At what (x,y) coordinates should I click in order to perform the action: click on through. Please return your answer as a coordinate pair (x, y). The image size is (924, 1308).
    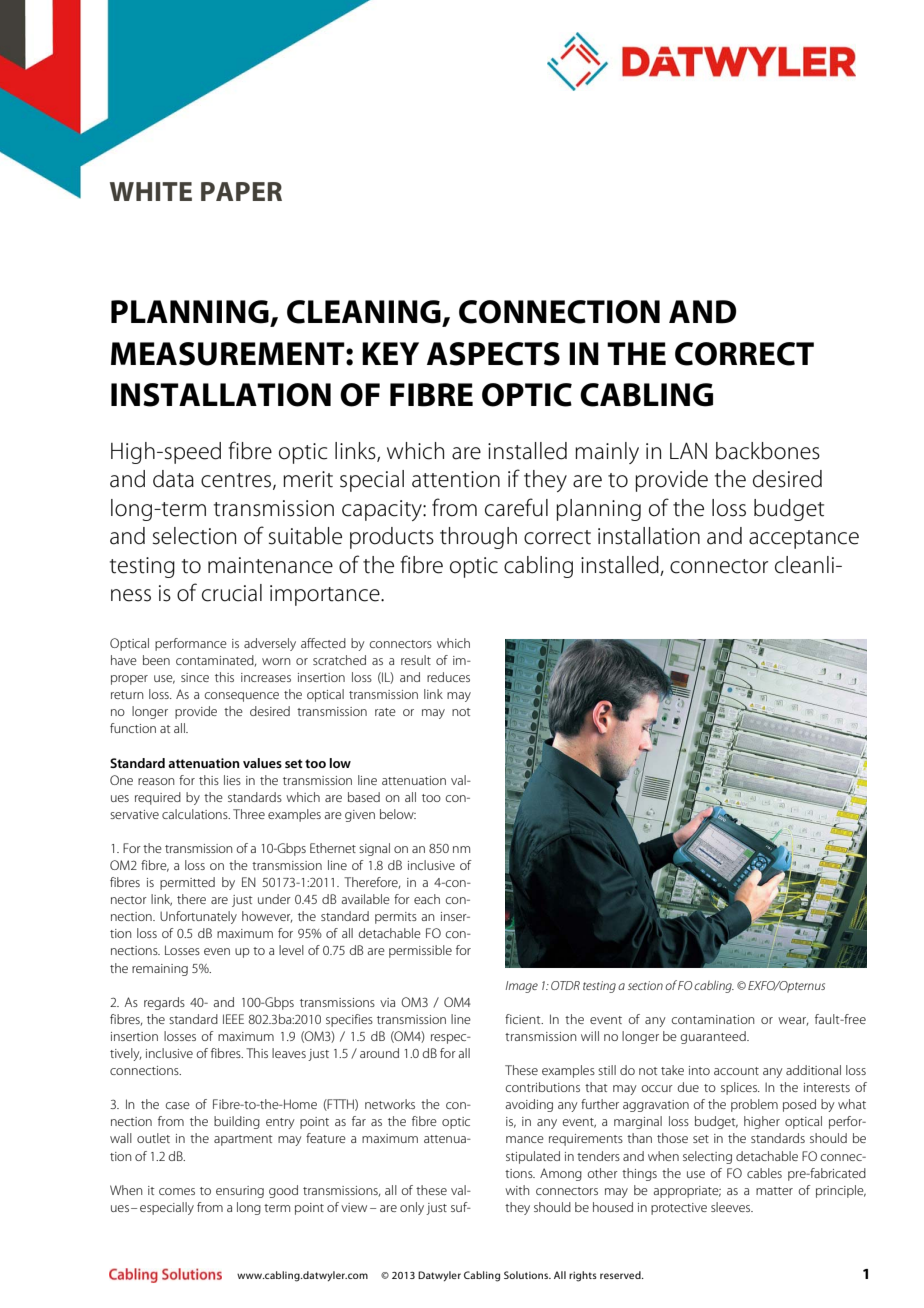
    Looking at the image, I should click on (478, 538).
